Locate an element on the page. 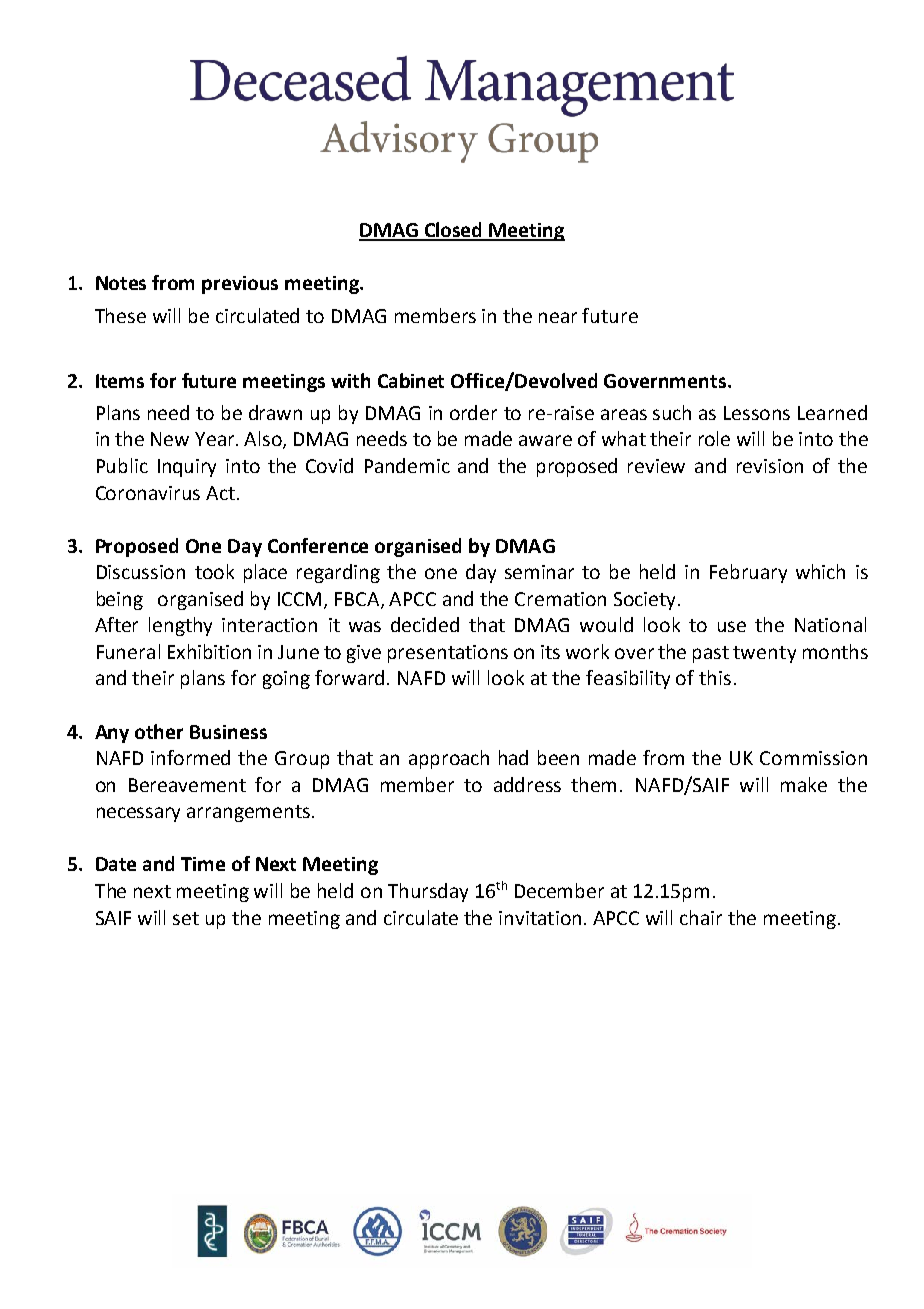 Image resolution: width=924 pixels, height=1309 pixels. make is located at coordinates (804, 784).
